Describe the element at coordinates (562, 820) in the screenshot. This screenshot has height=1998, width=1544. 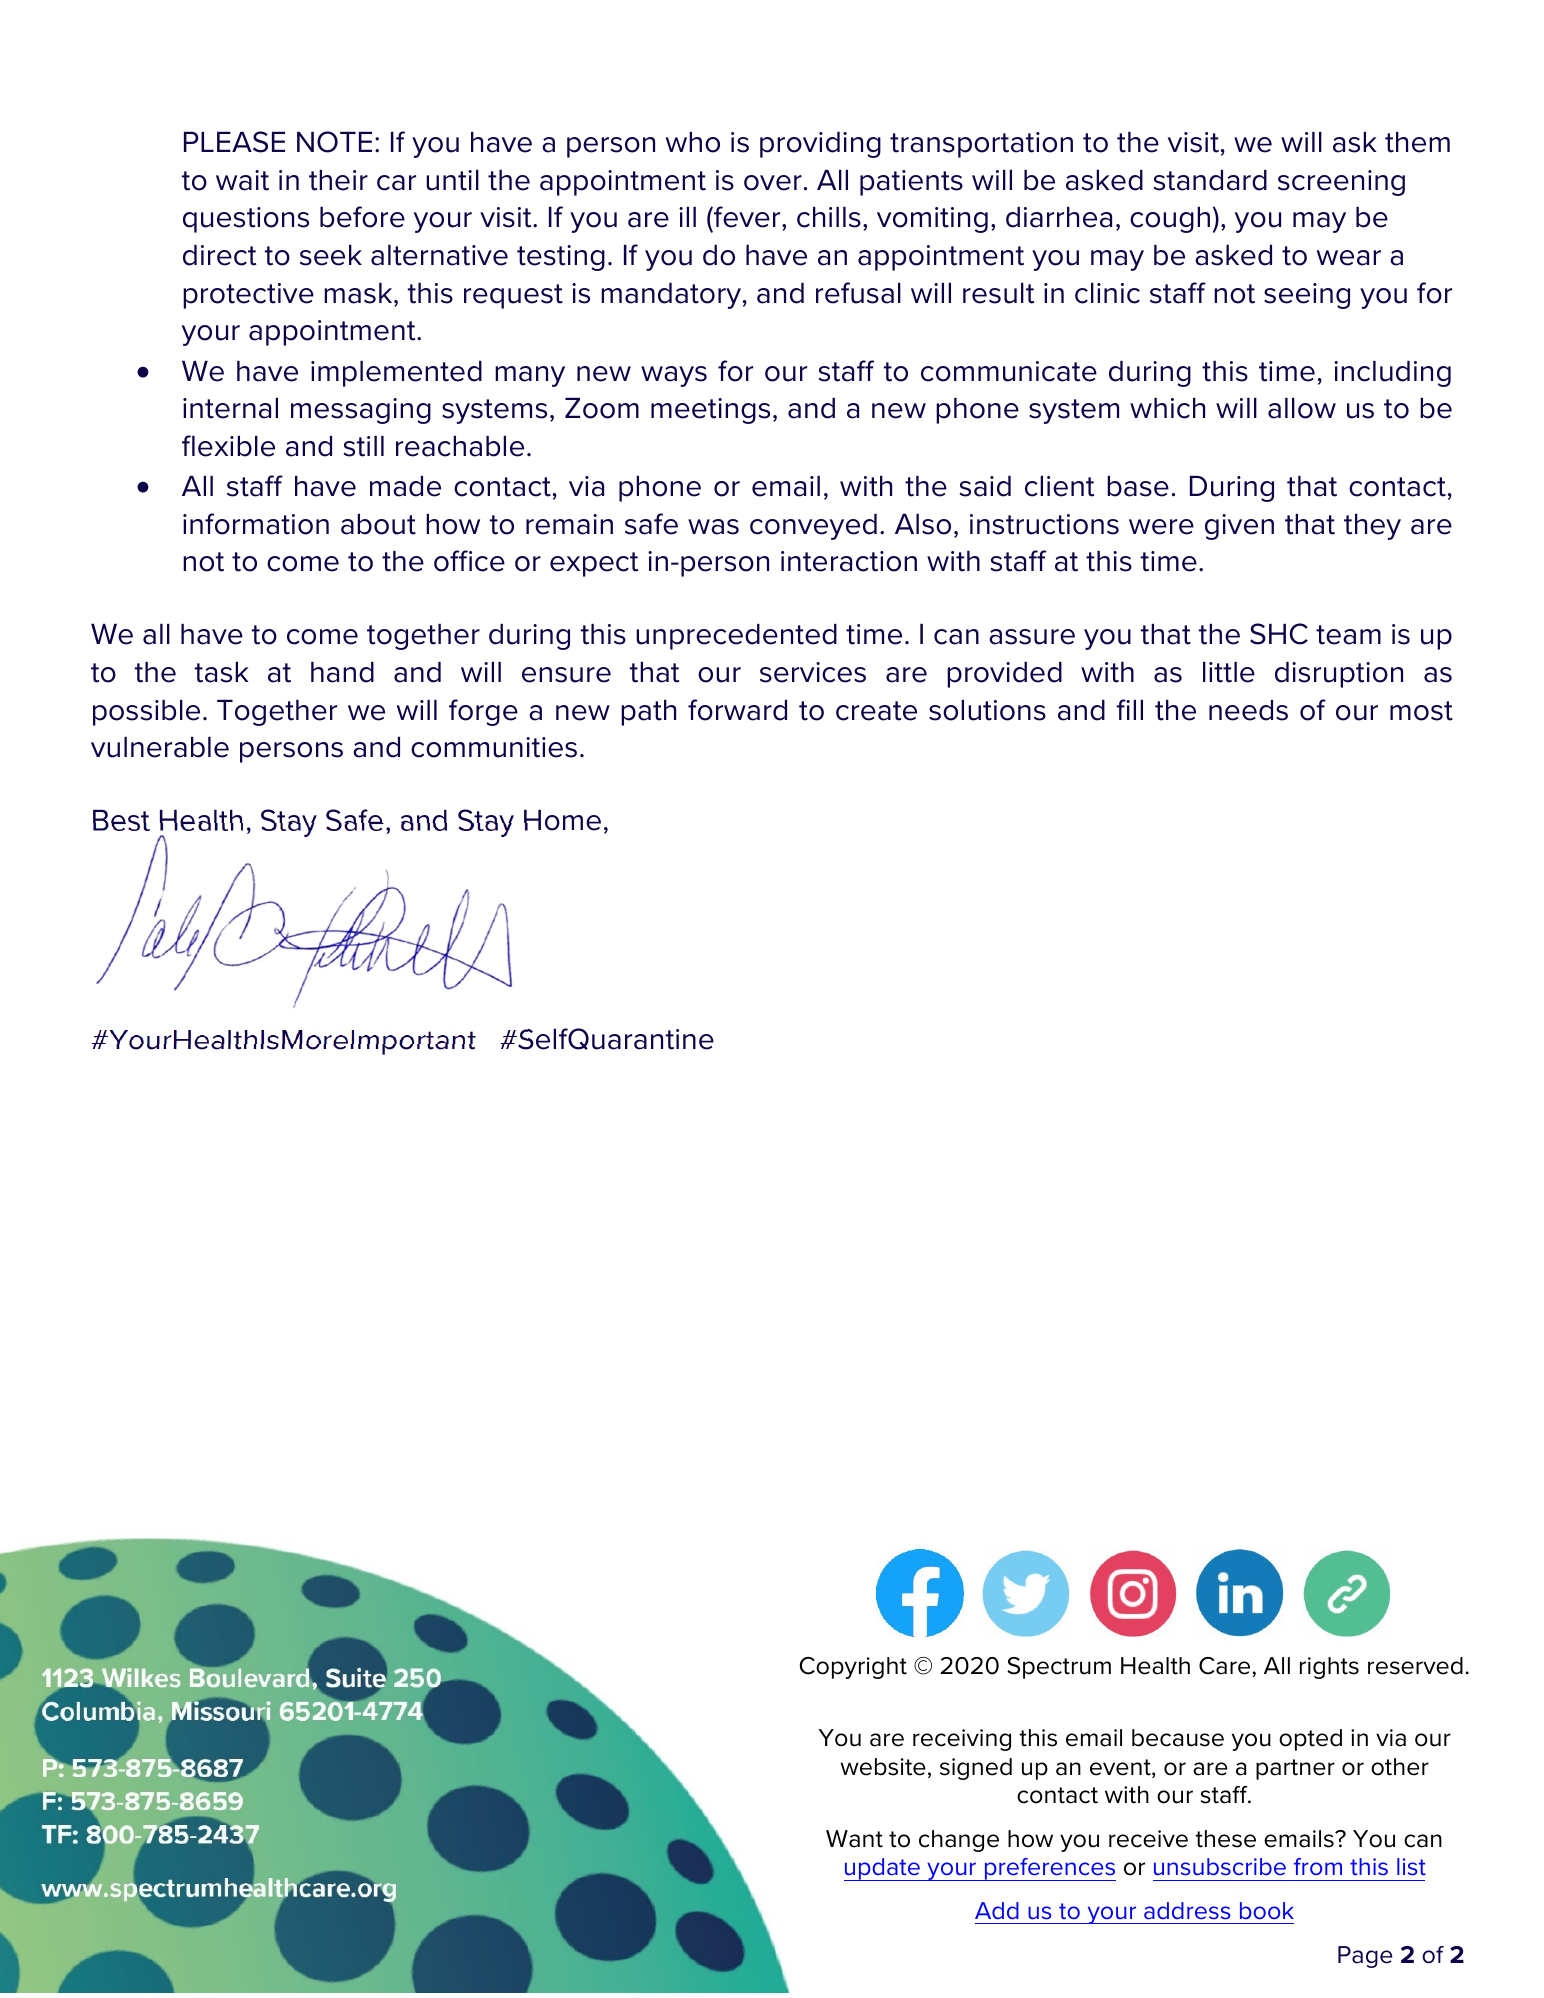
I see `Home` at that location.
